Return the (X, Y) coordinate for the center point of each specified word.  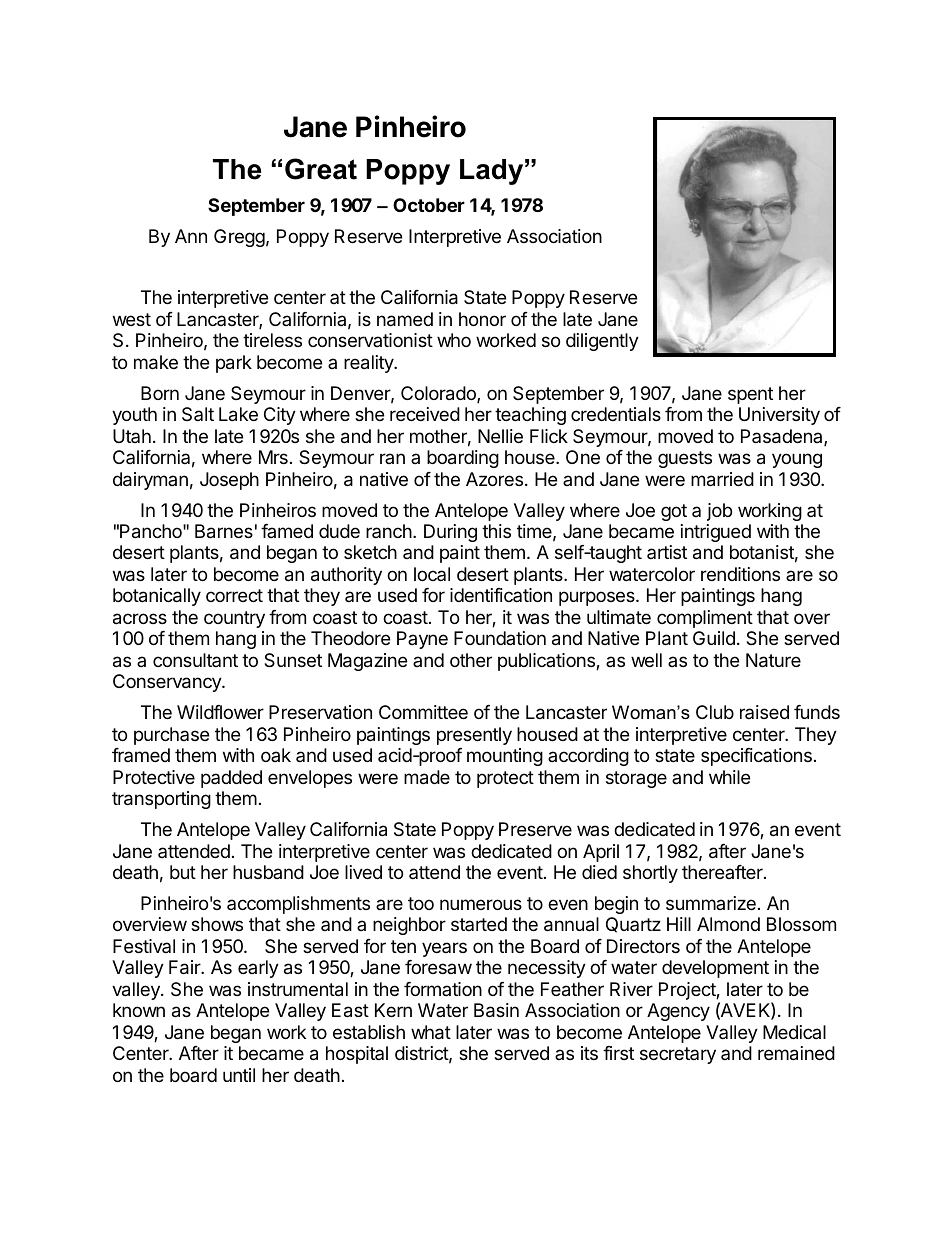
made (427, 777)
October (429, 205)
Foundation (500, 638)
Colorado (439, 394)
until (239, 1075)
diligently (602, 342)
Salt (198, 414)
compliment (705, 619)
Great (321, 169)
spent (750, 395)
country (234, 619)
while (729, 777)
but (183, 872)
